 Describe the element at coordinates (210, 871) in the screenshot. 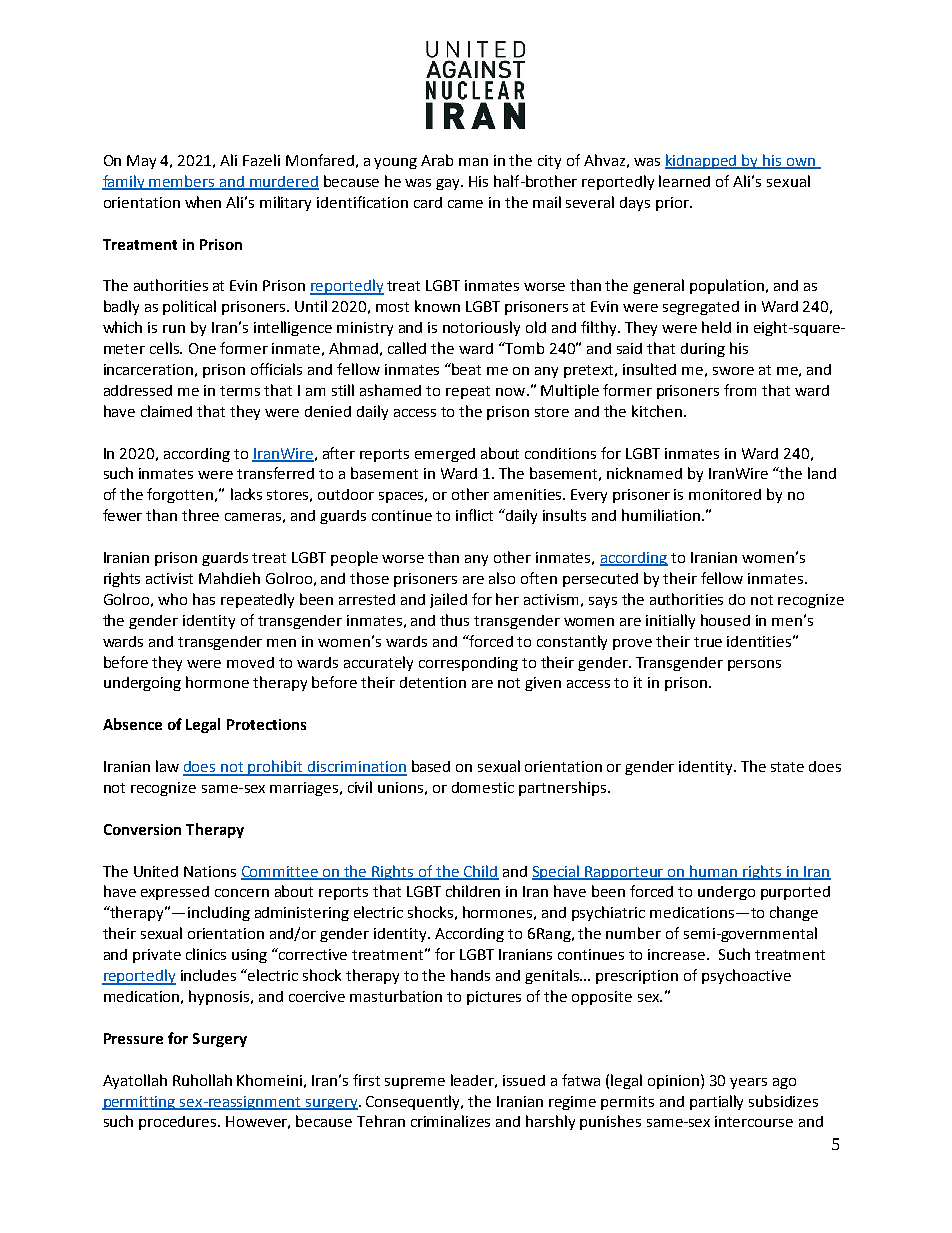

I see `Nations` at that location.
